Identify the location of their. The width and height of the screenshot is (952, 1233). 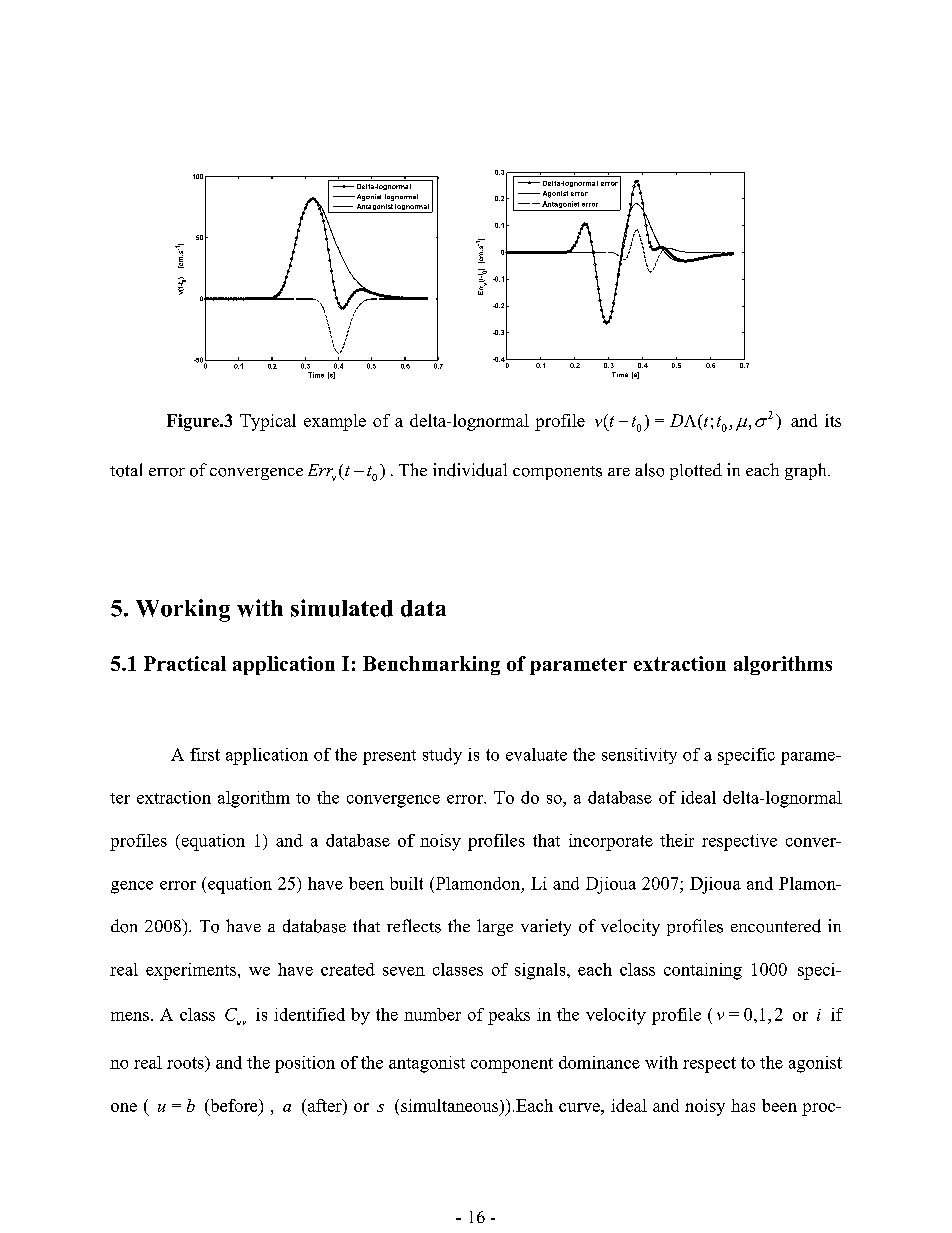
(677, 840).
